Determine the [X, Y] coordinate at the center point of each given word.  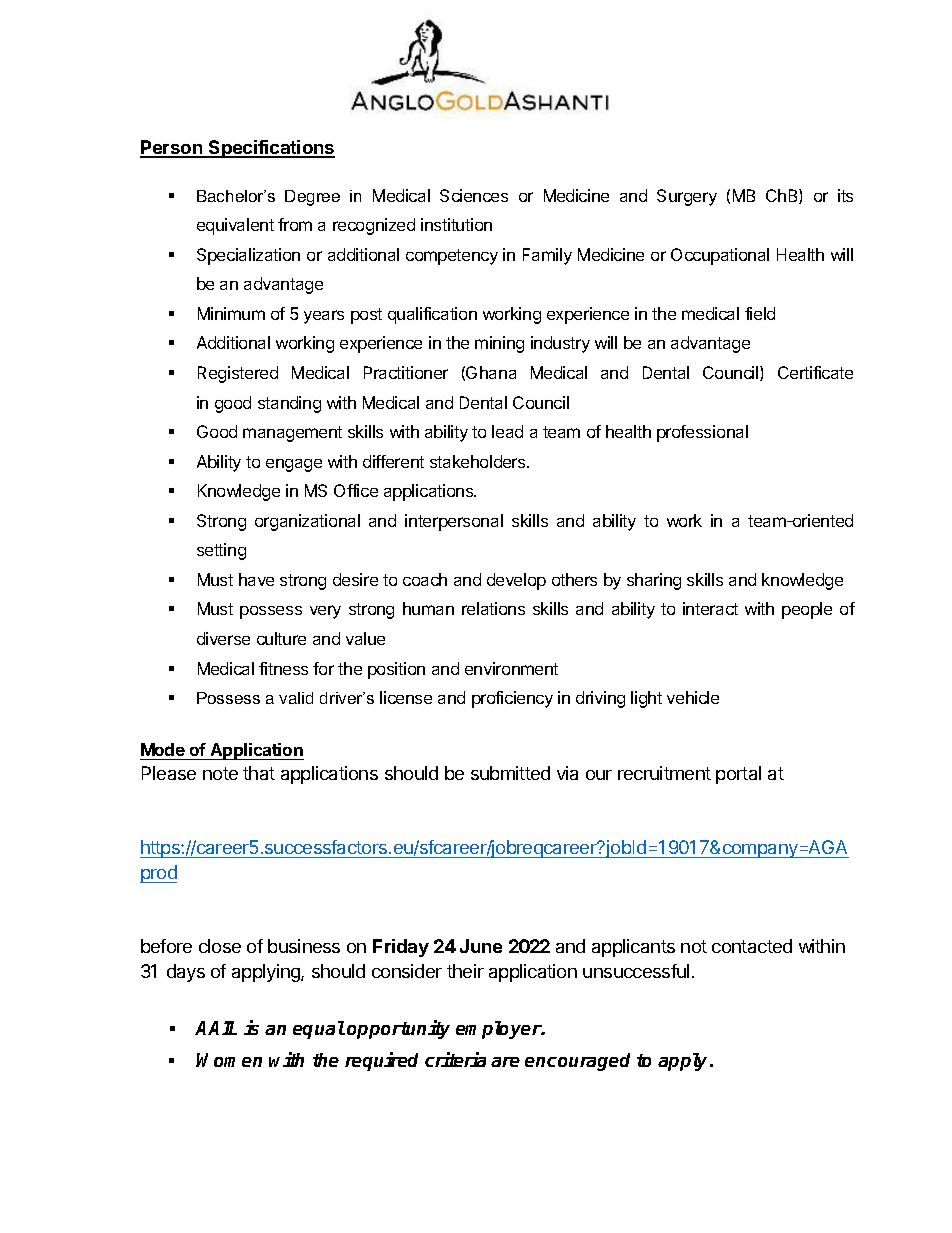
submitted [510, 773]
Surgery [687, 197]
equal [319, 1030]
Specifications [271, 149]
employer [499, 1030]
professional [702, 433]
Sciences [474, 195]
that [259, 773]
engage [294, 465]
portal [738, 775]
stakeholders [479, 461]
